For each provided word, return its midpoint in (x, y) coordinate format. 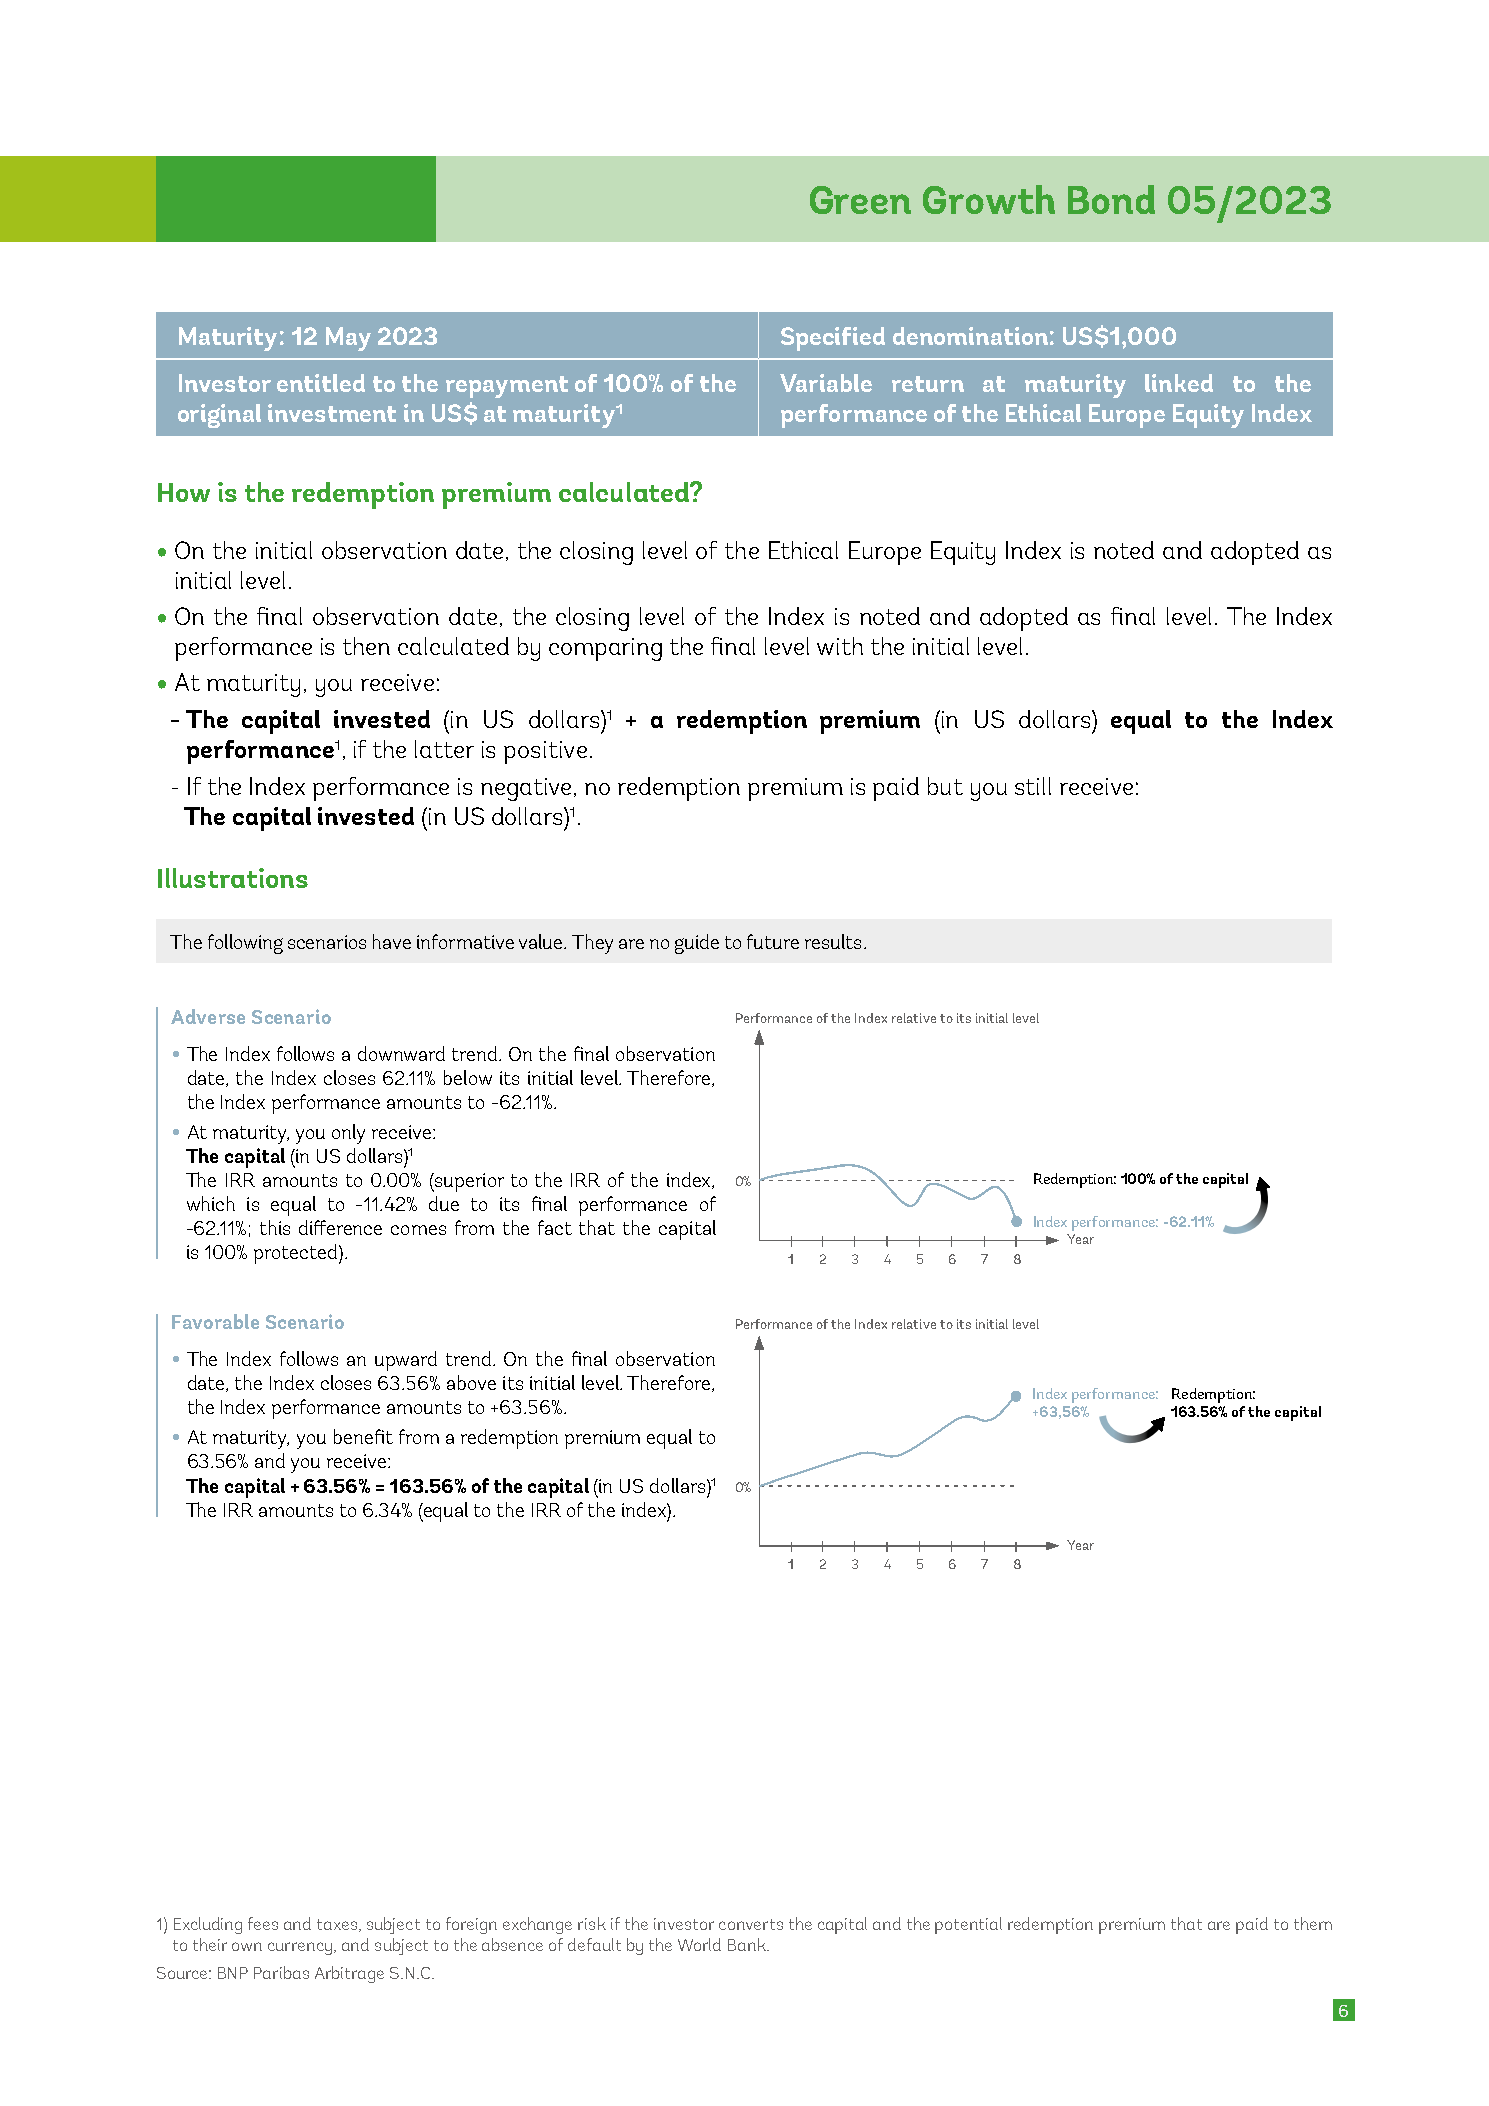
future (773, 941)
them (1313, 1923)
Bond (1111, 199)
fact (555, 1227)
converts (751, 1924)
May (348, 339)
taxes (338, 1925)
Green (860, 200)
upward (406, 1361)
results (833, 941)
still (1033, 786)
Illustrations (233, 878)
